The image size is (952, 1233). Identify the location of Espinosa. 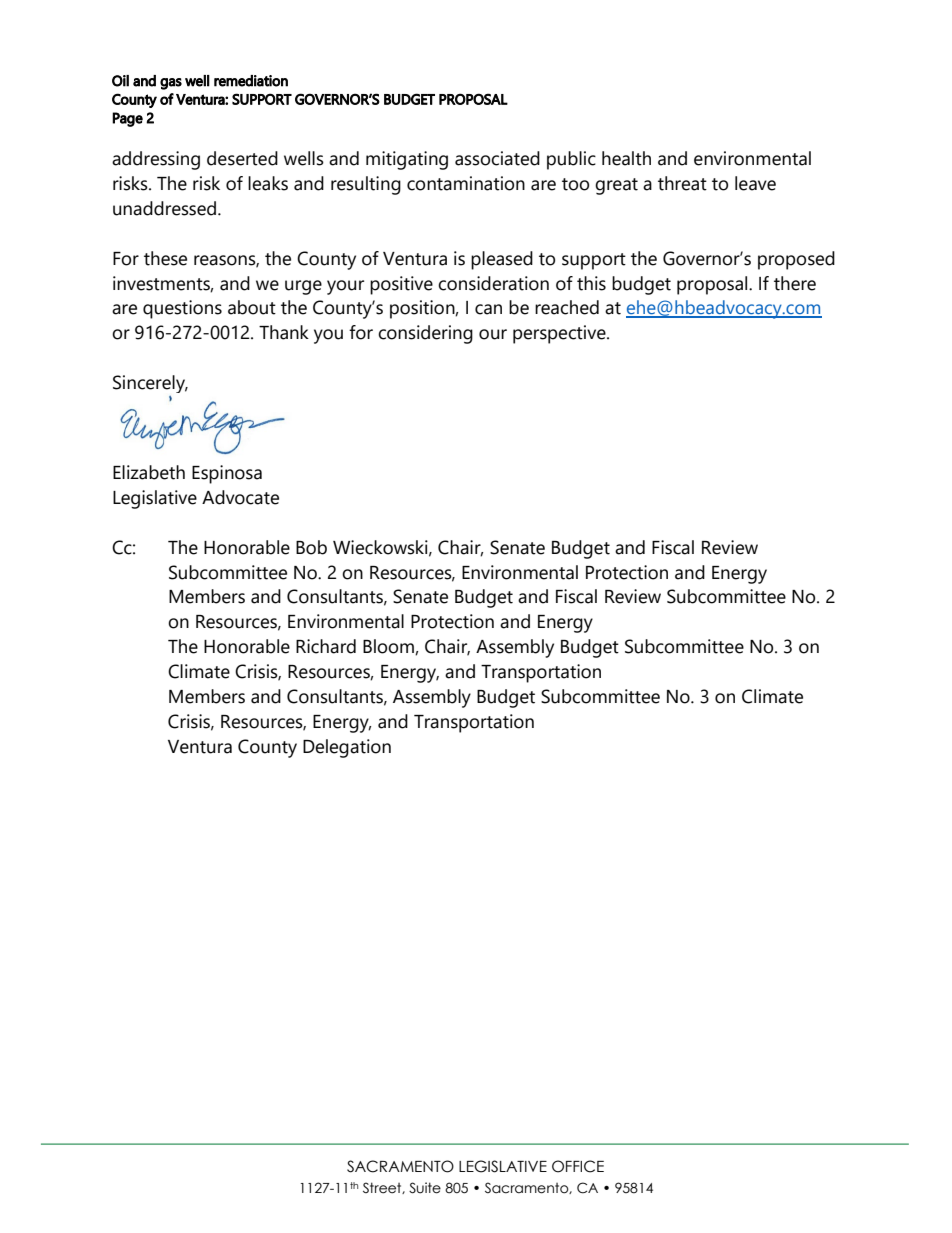
(227, 474).
